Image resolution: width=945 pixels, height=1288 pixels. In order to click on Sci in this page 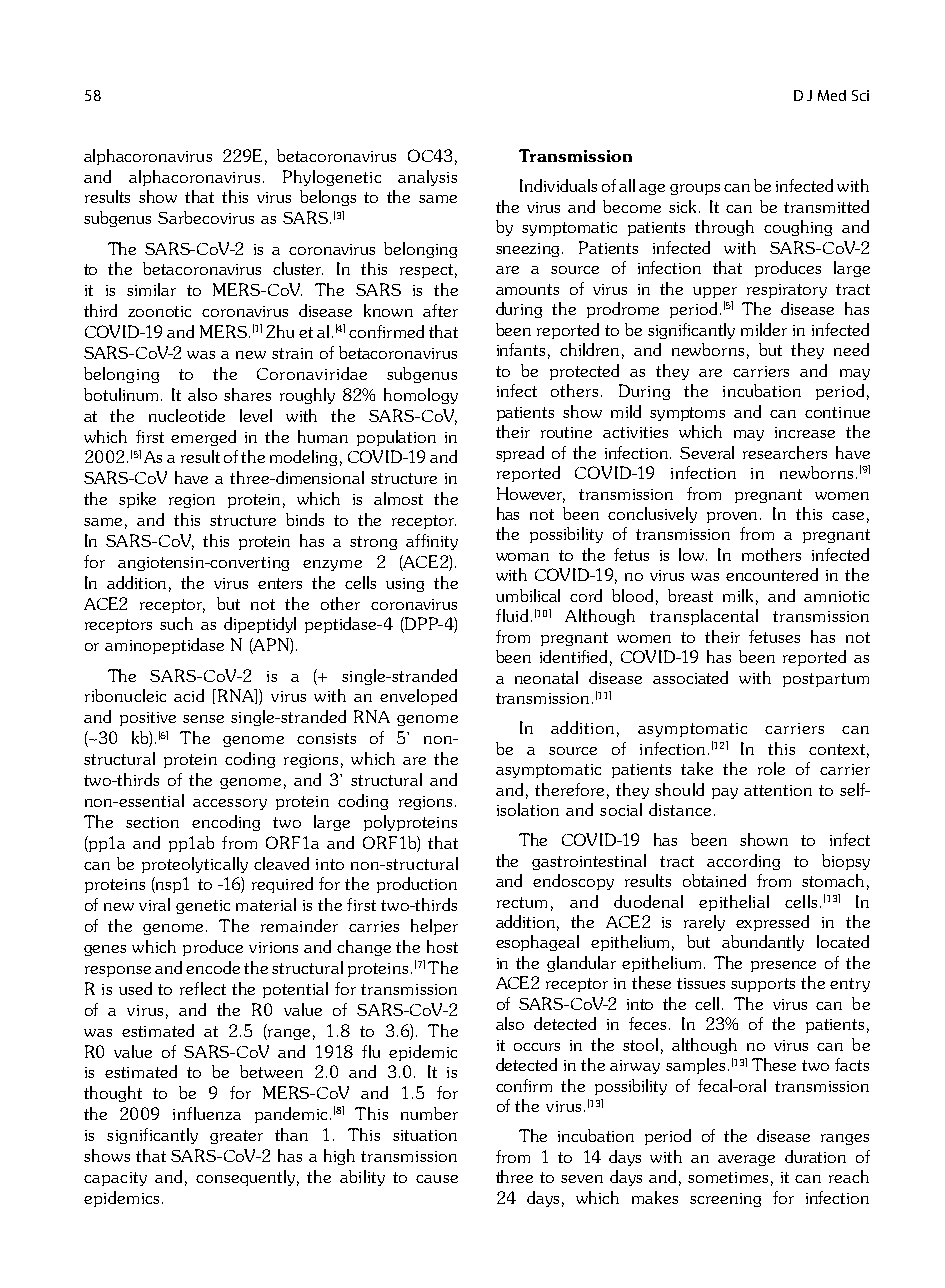, I will do `click(860, 95)`.
